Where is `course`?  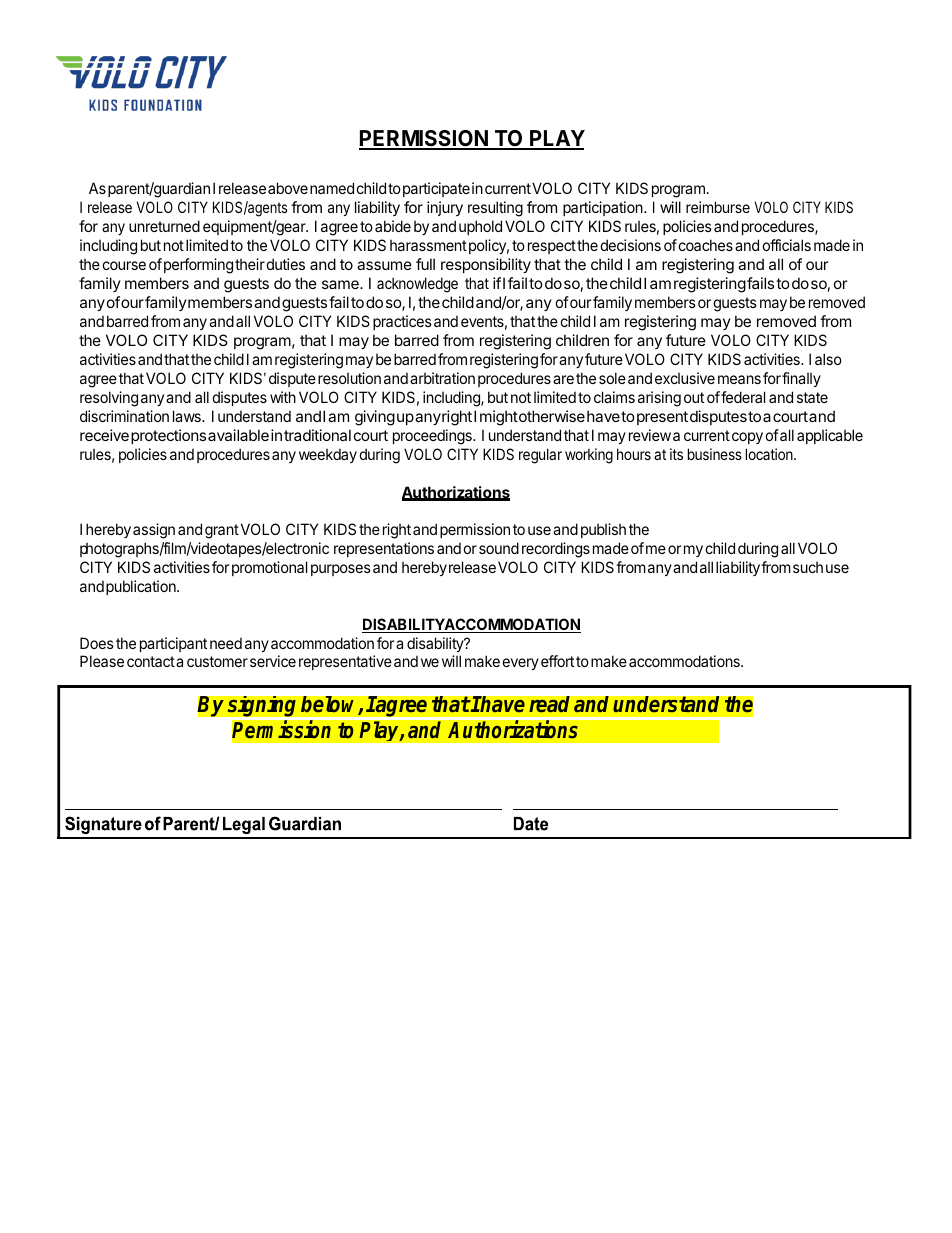
course is located at coordinates (124, 265).
